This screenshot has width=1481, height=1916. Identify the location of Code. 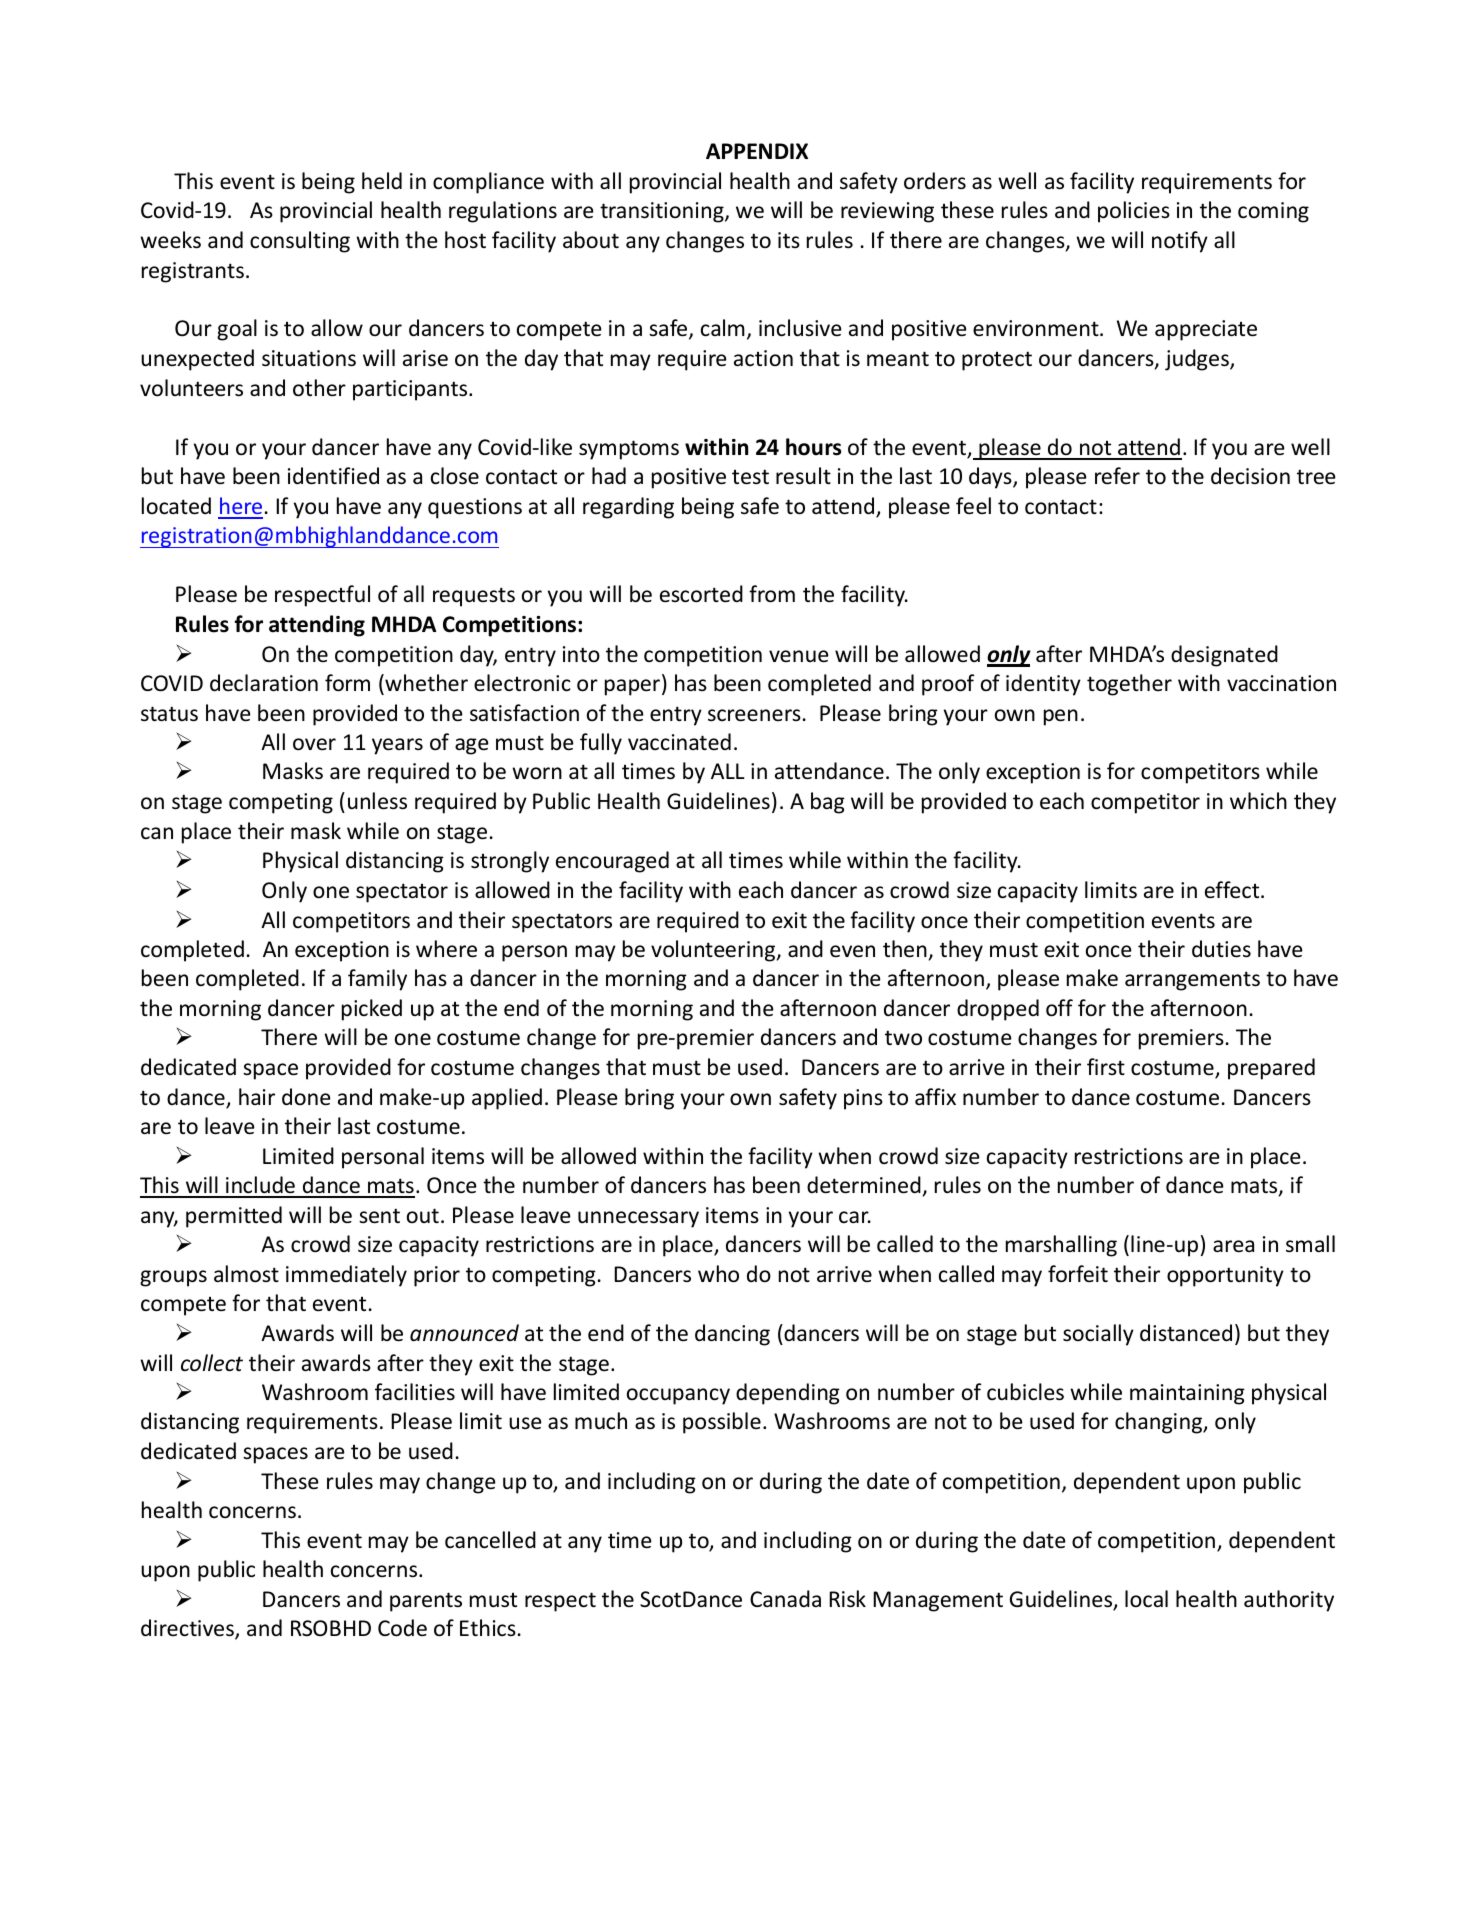
(402, 1628).
